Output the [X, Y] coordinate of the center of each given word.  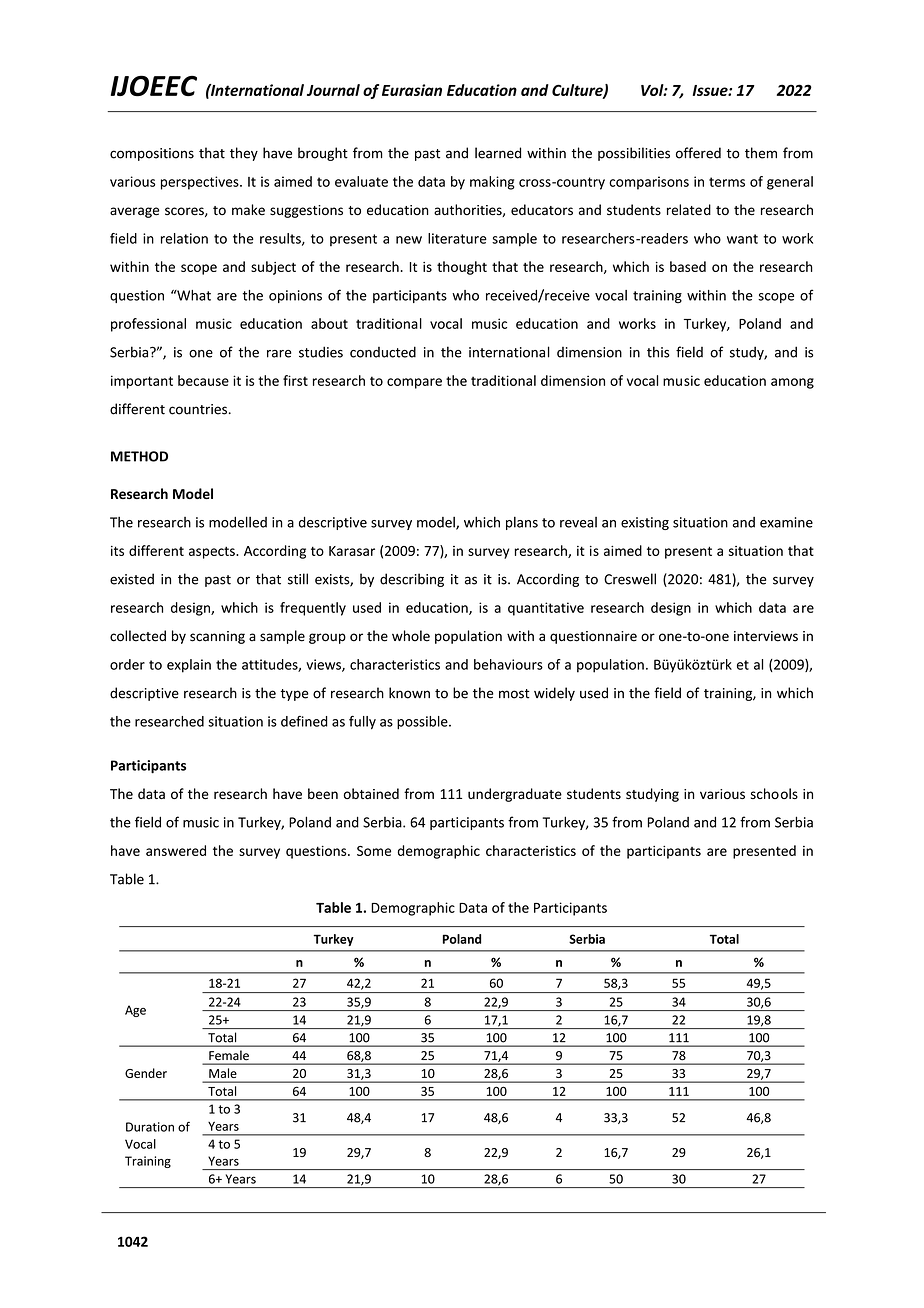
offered [698, 153]
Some [374, 851]
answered [176, 850]
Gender [146, 1073]
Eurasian [412, 90]
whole [411, 636]
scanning [217, 637]
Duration [150, 1127]
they [244, 154]
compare [414, 383]
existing [645, 523]
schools [774, 793]
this [658, 352]
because [203, 380]
